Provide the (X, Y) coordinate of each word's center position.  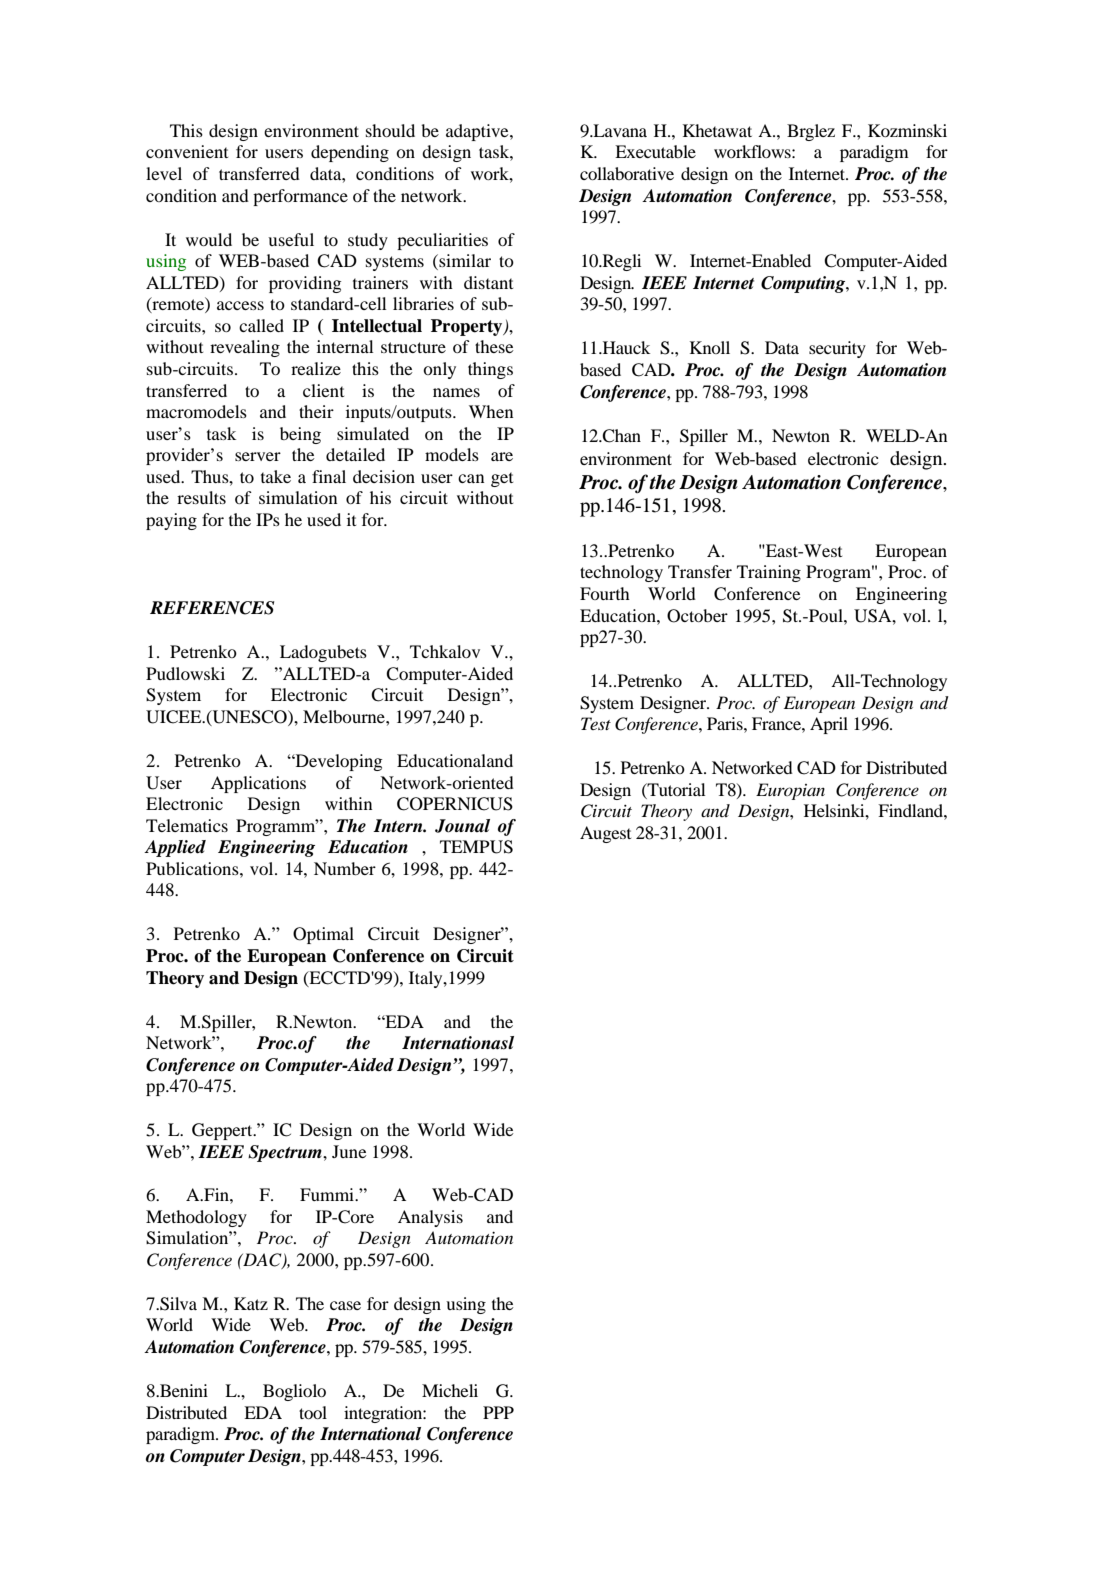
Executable (655, 151)
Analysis (430, 1218)
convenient (187, 151)
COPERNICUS (455, 804)
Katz (251, 1303)
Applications (258, 784)
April (829, 725)
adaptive (478, 132)
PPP (498, 1412)
